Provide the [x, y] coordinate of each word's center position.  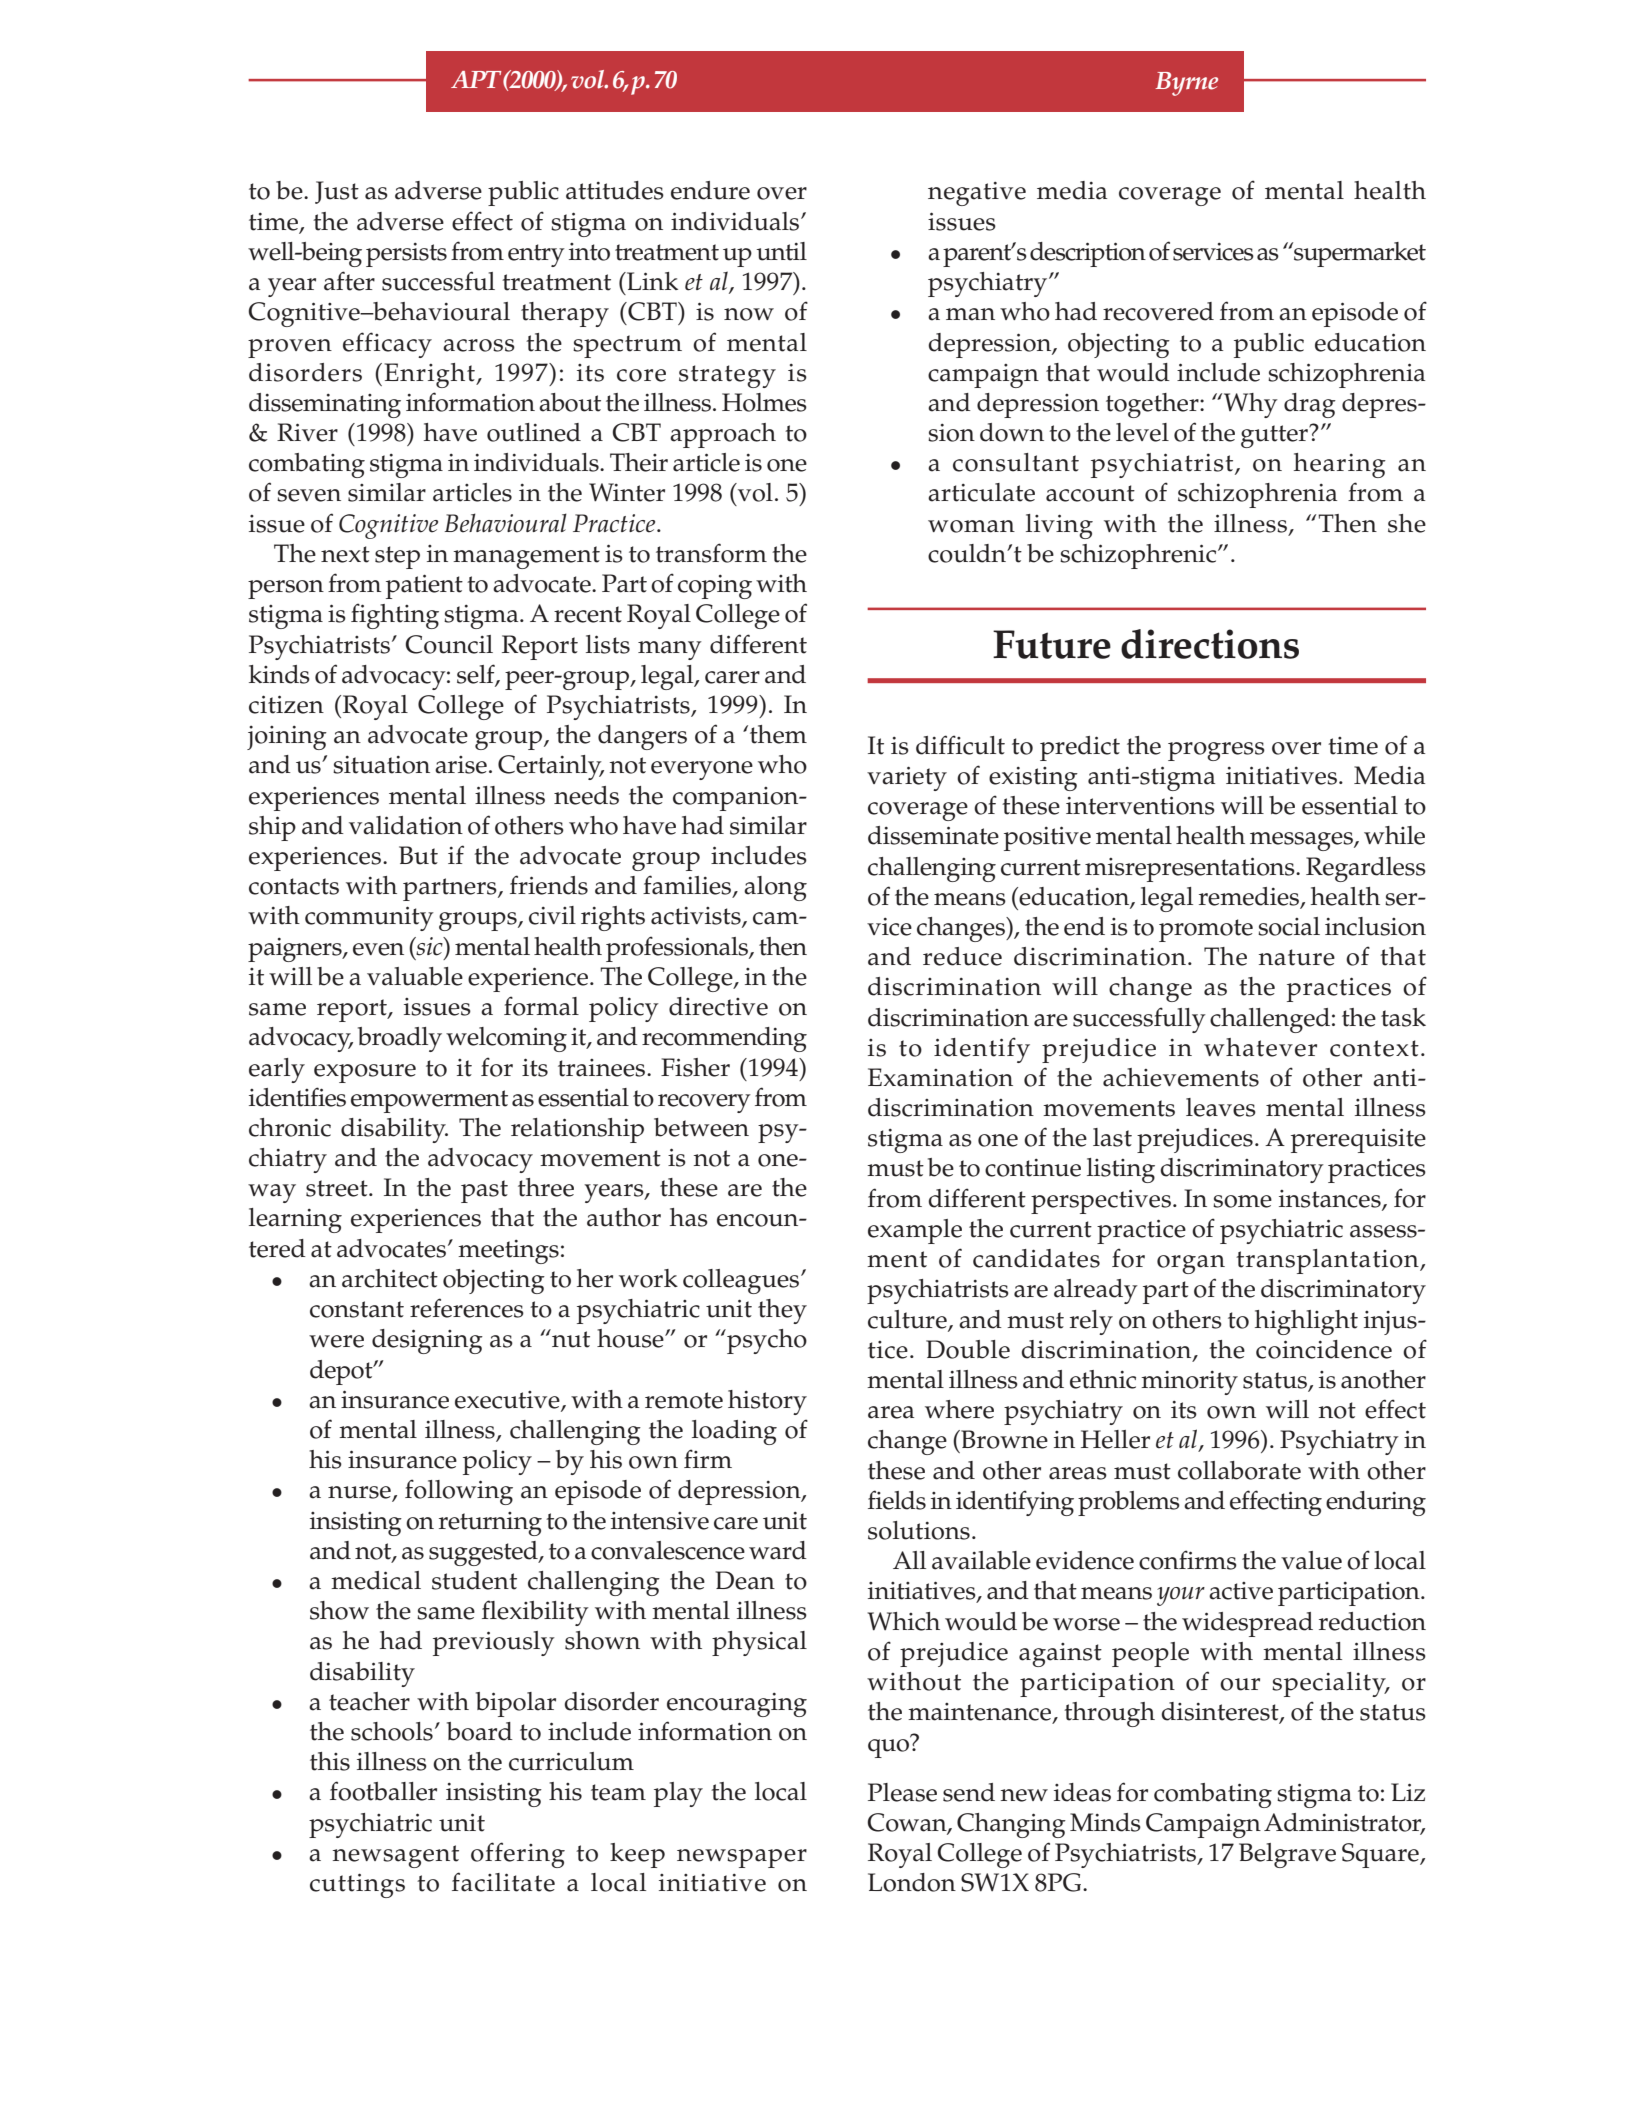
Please [902, 1792]
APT [476, 79]
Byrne [1186, 84]
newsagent [396, 1856]
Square [1381, 1855]
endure [710, 190]
